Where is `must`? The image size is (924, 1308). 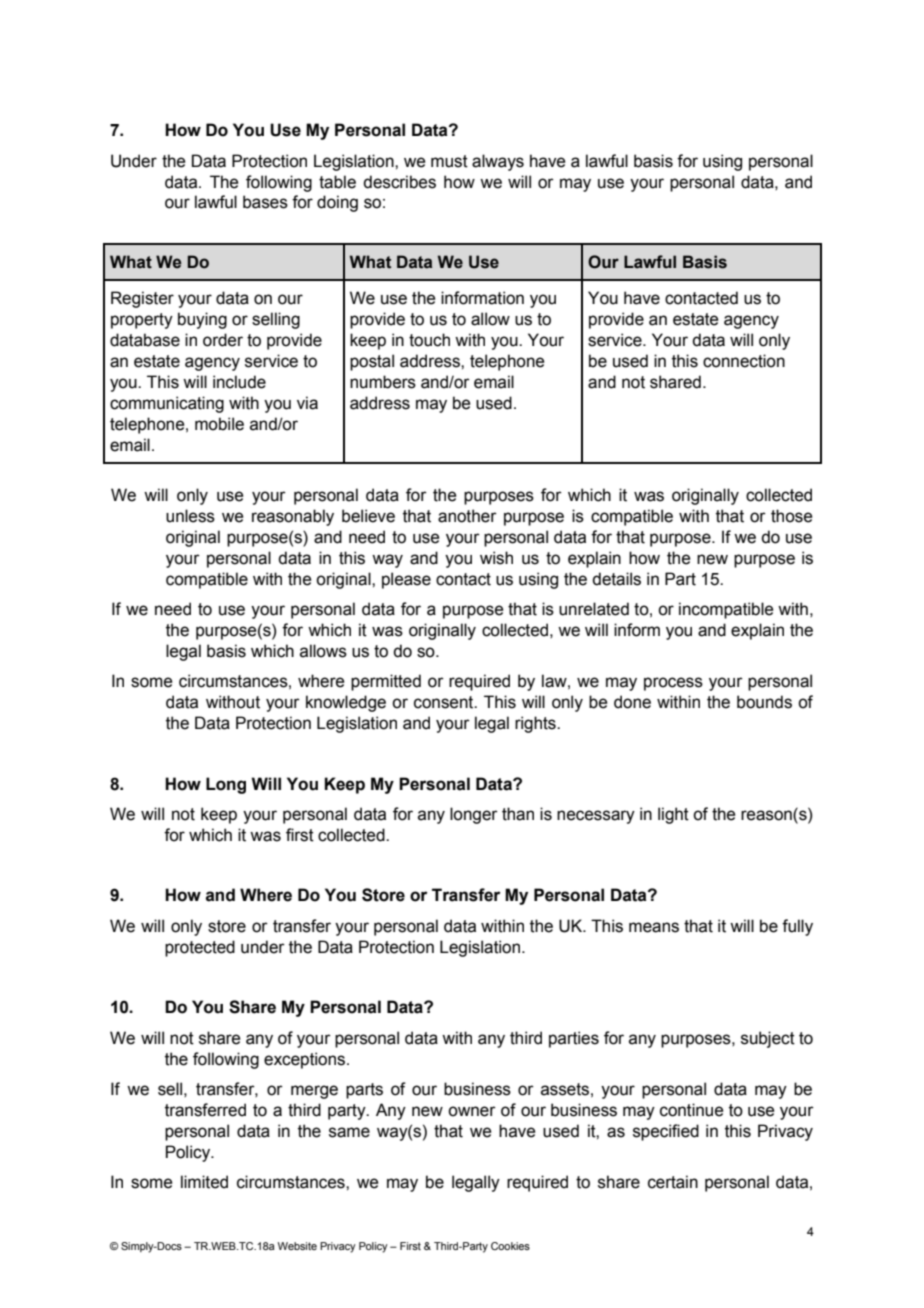 must is located at coordinates (449, 161).
